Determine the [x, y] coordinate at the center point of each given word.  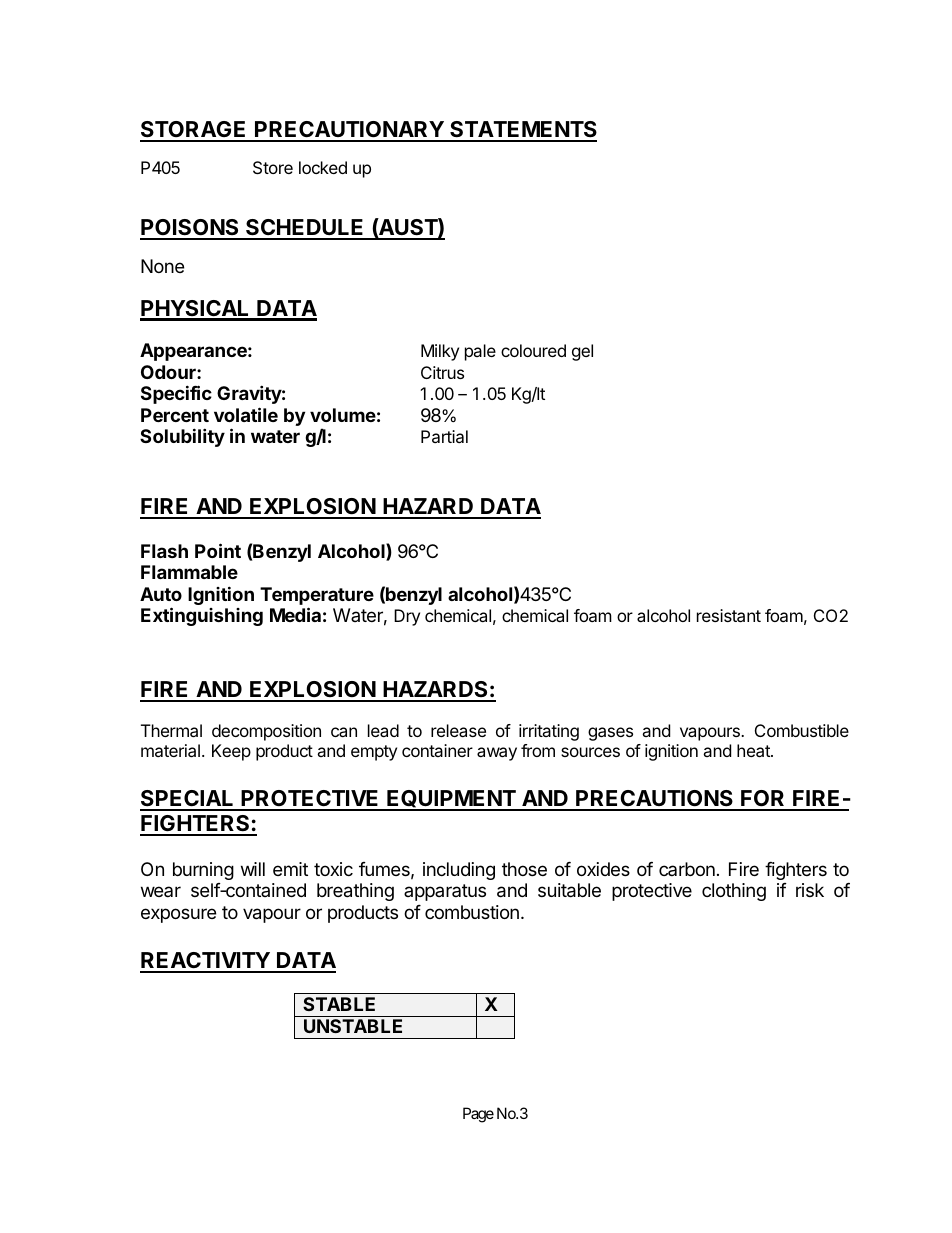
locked [323, 167]
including [459, 871]
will [253, 869]
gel [582, 352]
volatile [246, 414]
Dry [407, 617]
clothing [734, 892]
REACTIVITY [206, 962]
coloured [533, 350]
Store [273, 167]
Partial [444, 436]
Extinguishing [202, 616]
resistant [729, 615]
